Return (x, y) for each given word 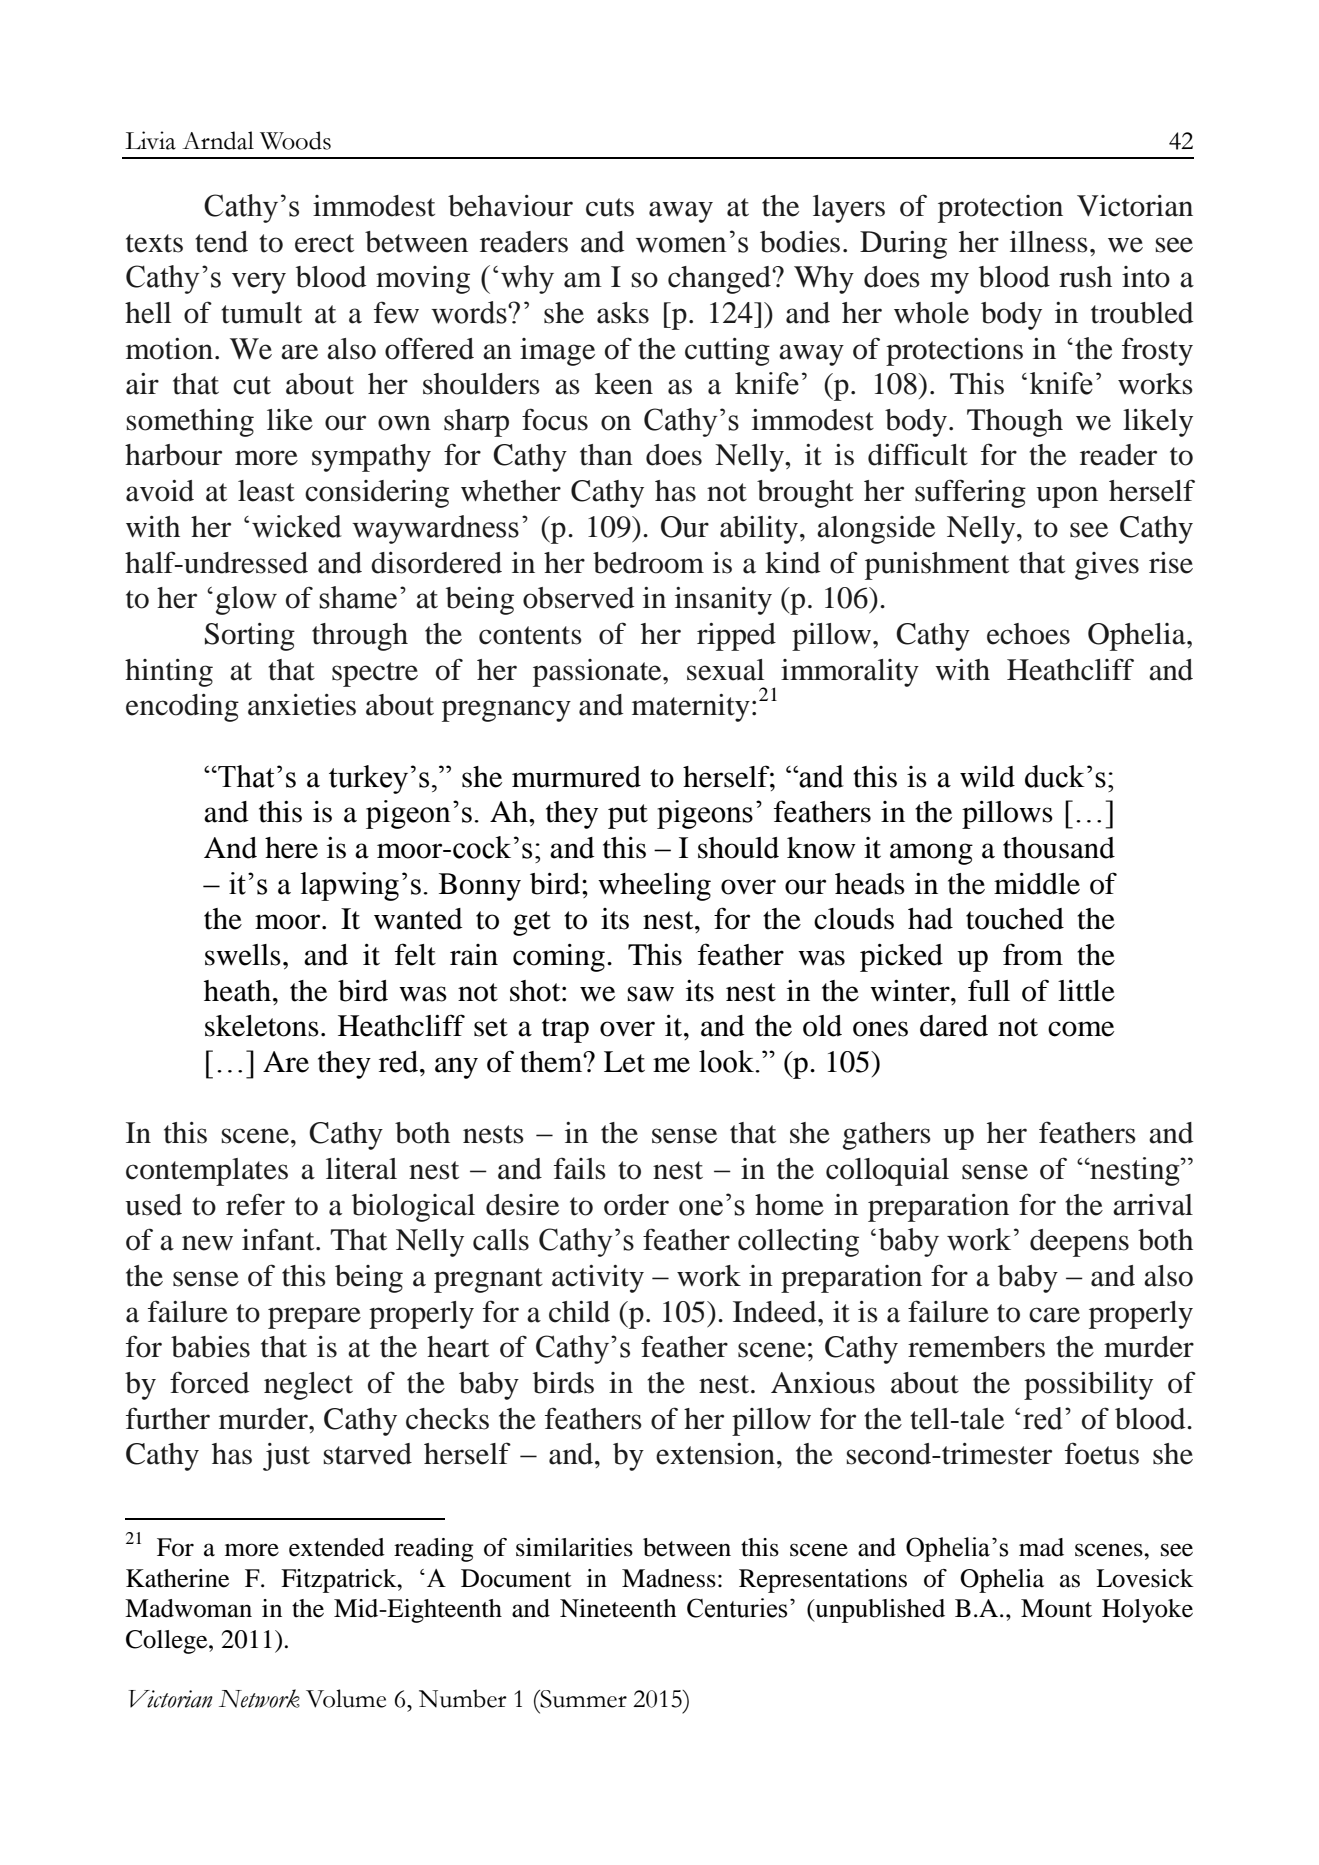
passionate (598, 673)
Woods (295, 140)
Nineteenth (618, 1608)
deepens (1079, 1243)
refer (255, 1204)
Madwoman (188, 1608)
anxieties (302, 705)
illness (1049, 242)
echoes (1028, 634)
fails (580, 1168)
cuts (610, 207)
